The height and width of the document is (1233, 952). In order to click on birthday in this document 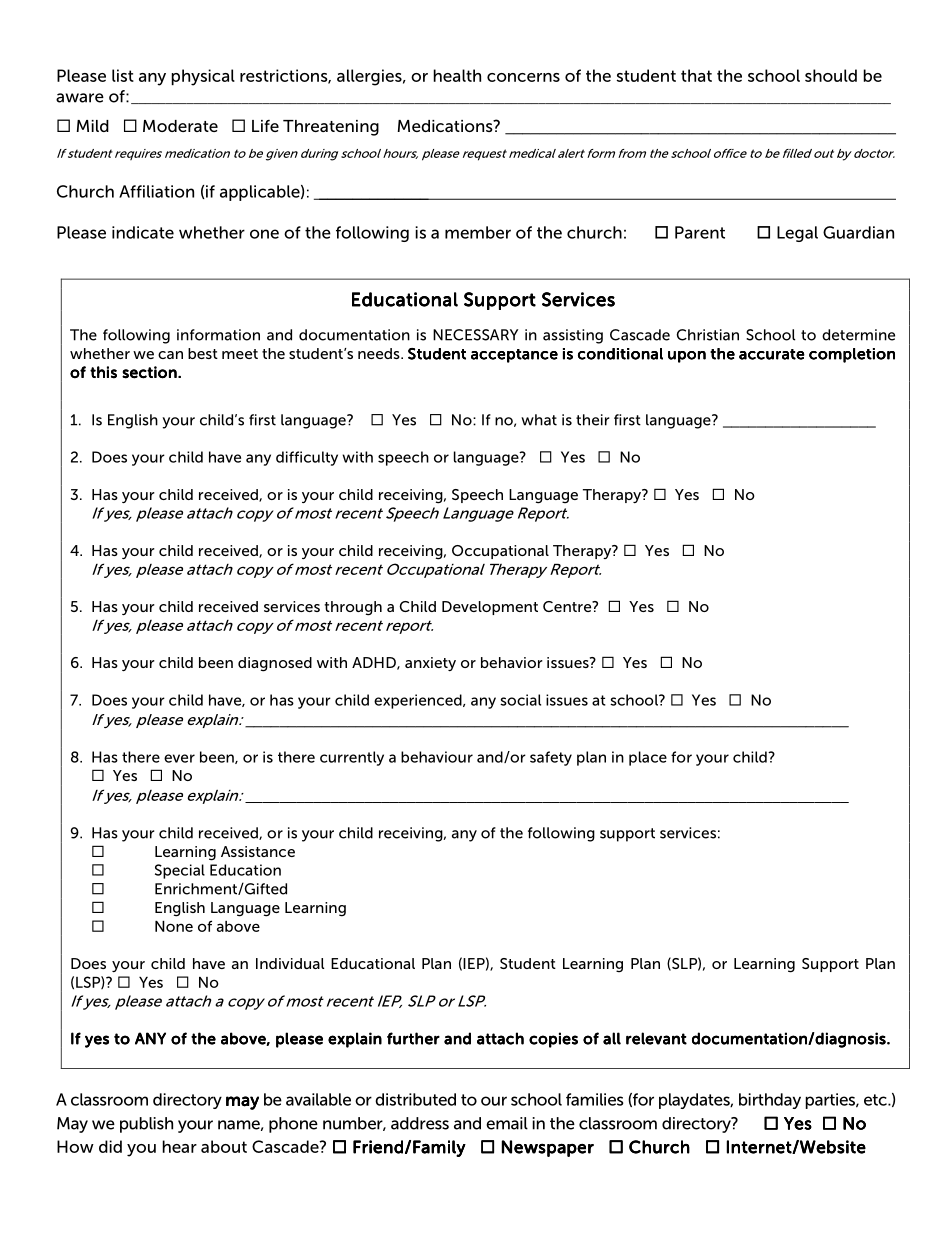, I will do `click(770, 1101)`.
